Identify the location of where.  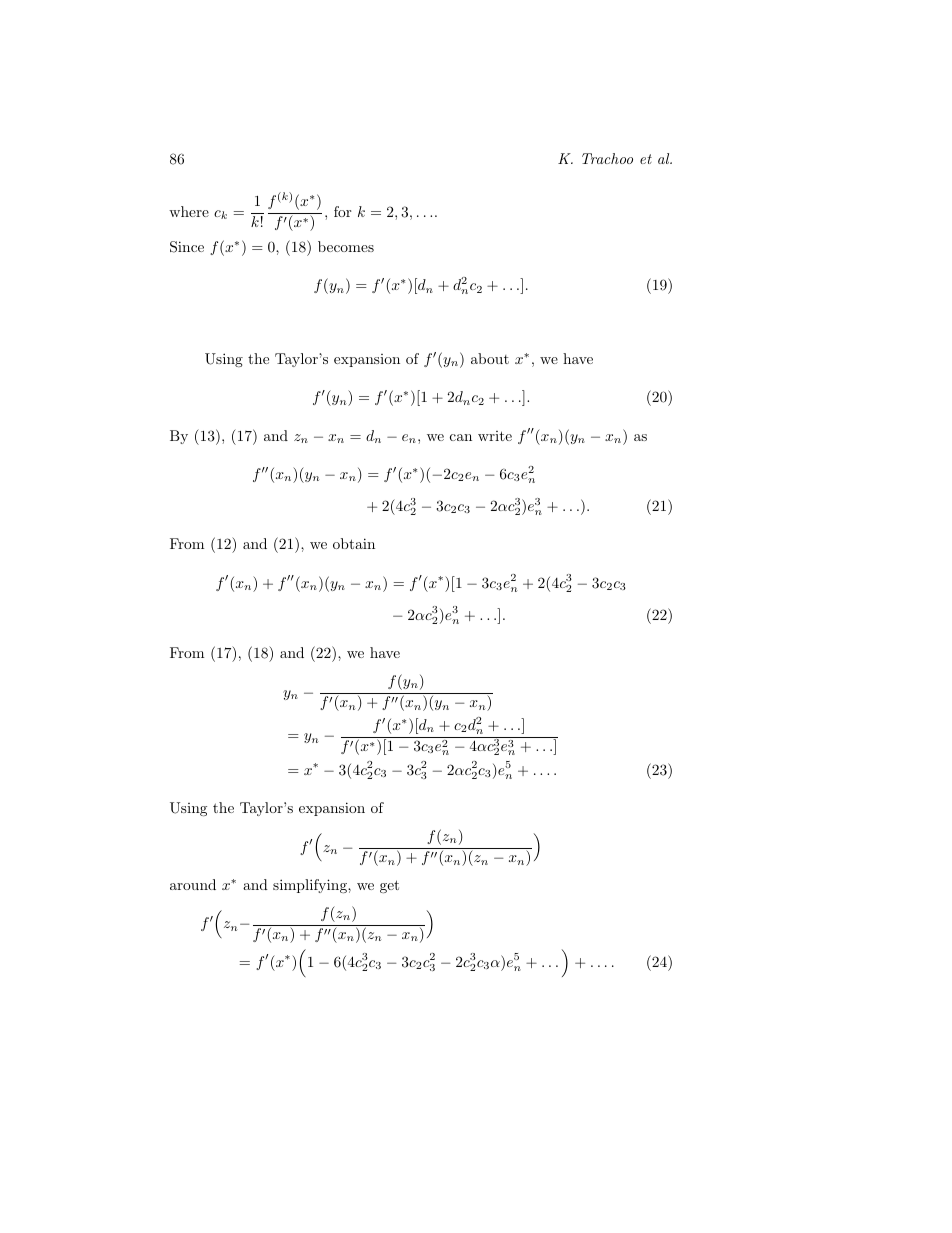
(189, 211).
